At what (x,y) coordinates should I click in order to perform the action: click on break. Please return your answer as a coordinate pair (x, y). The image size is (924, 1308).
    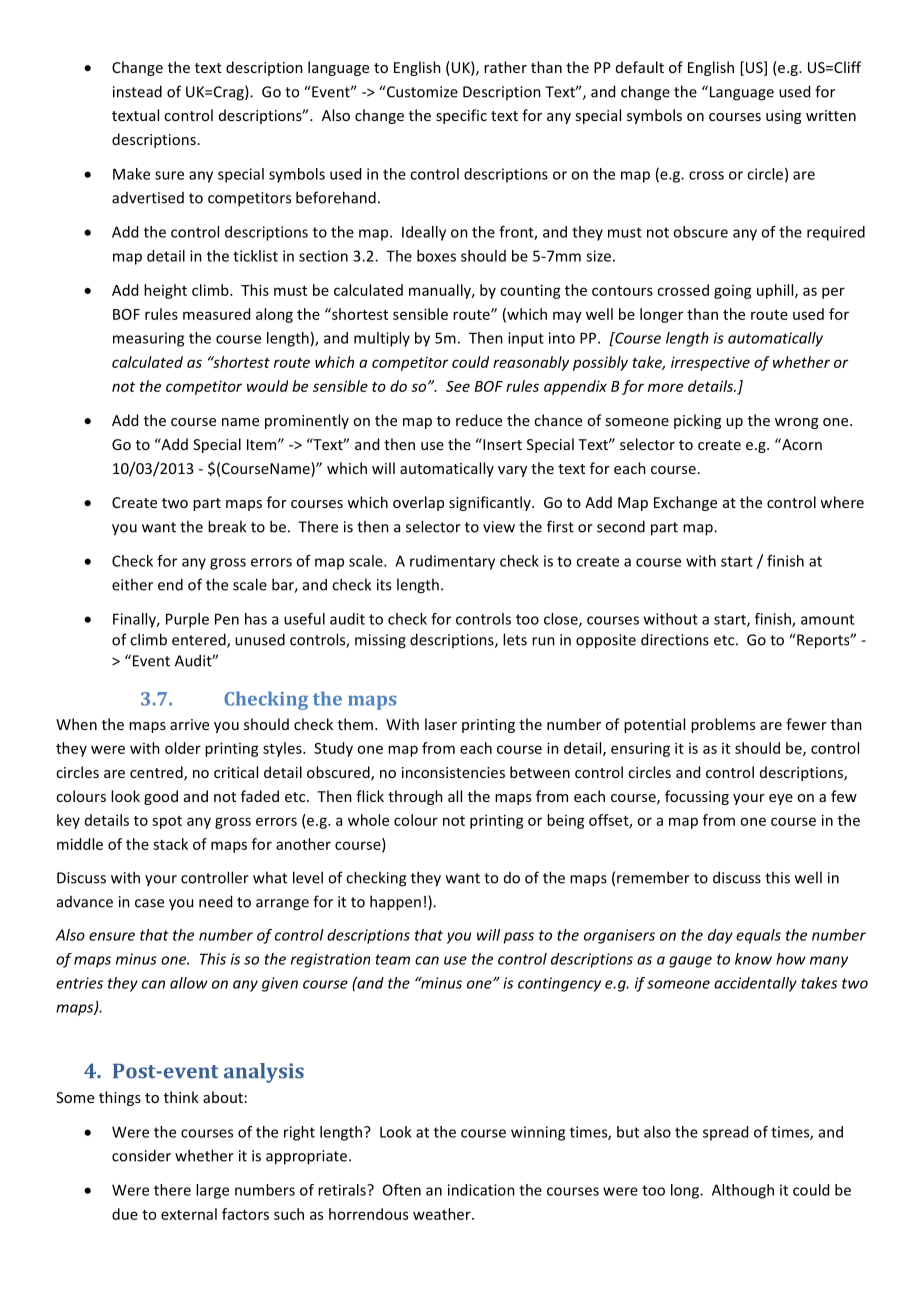
    Looking at the image, I should click on (227, 526).
